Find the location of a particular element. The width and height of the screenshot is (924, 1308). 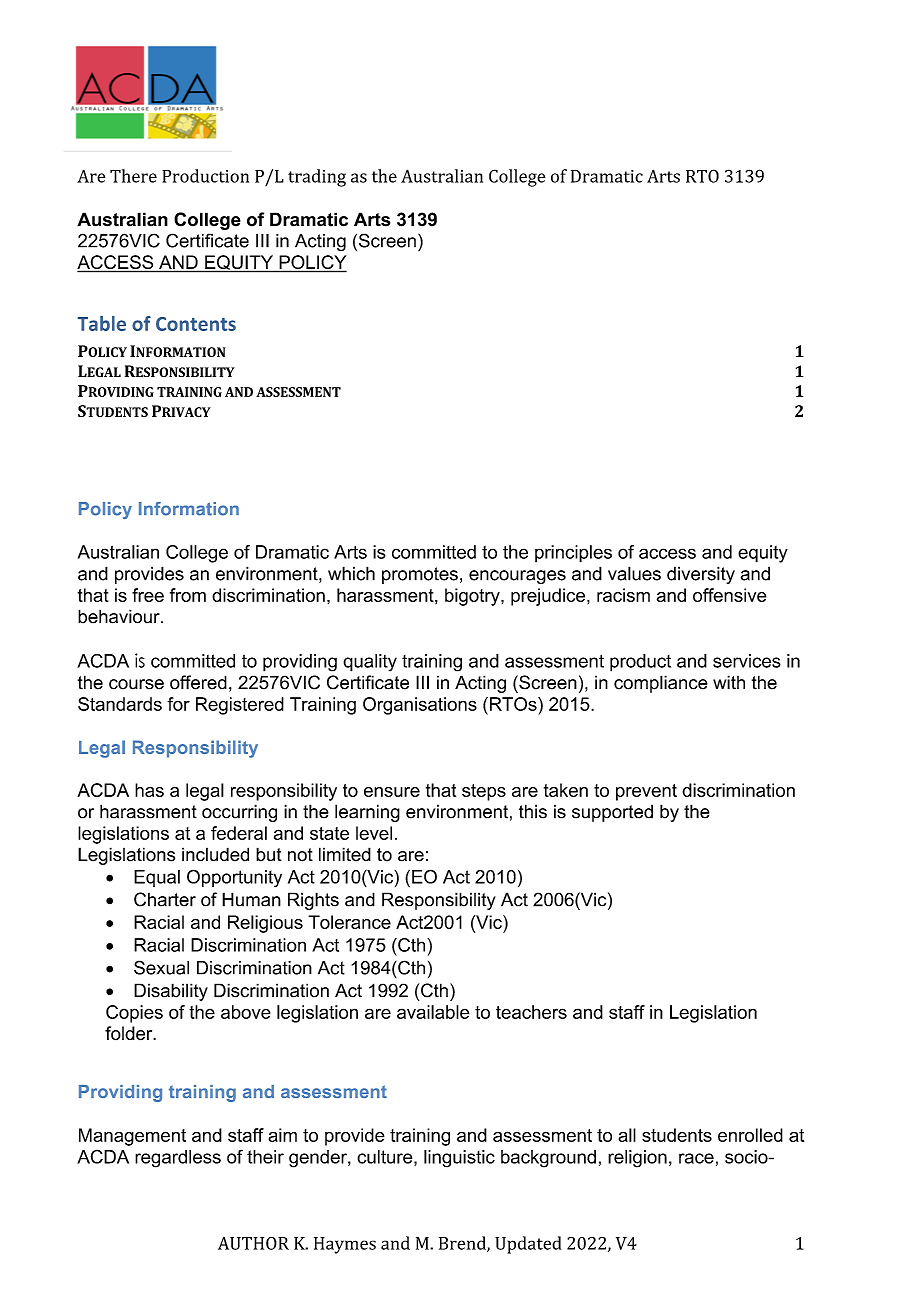

regardless is located at coordinates (178, 1159).
